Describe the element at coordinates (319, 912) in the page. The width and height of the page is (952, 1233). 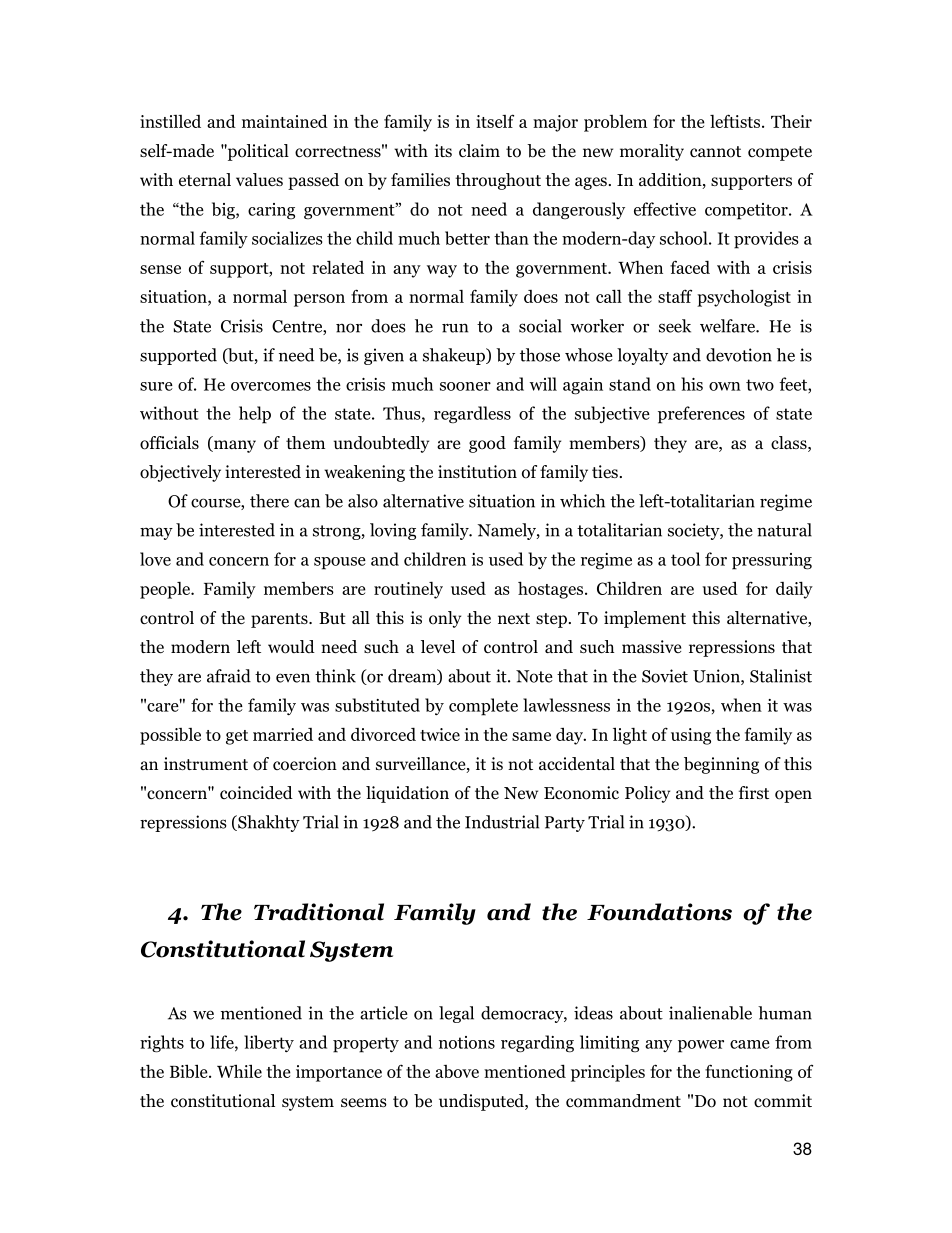
I see `Traditional` at that location.
